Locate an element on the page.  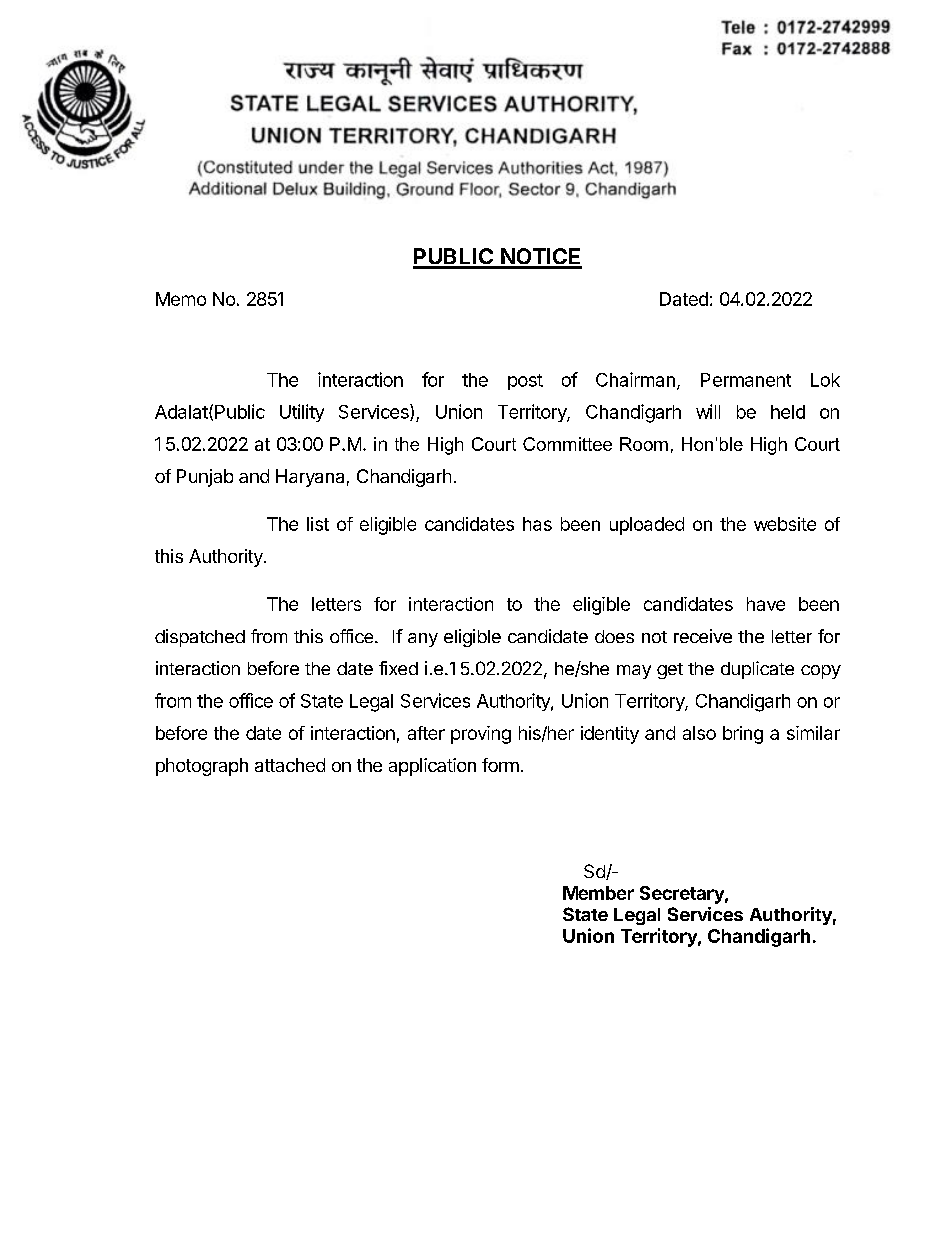
Memo is located at coordinates (181, 299).
